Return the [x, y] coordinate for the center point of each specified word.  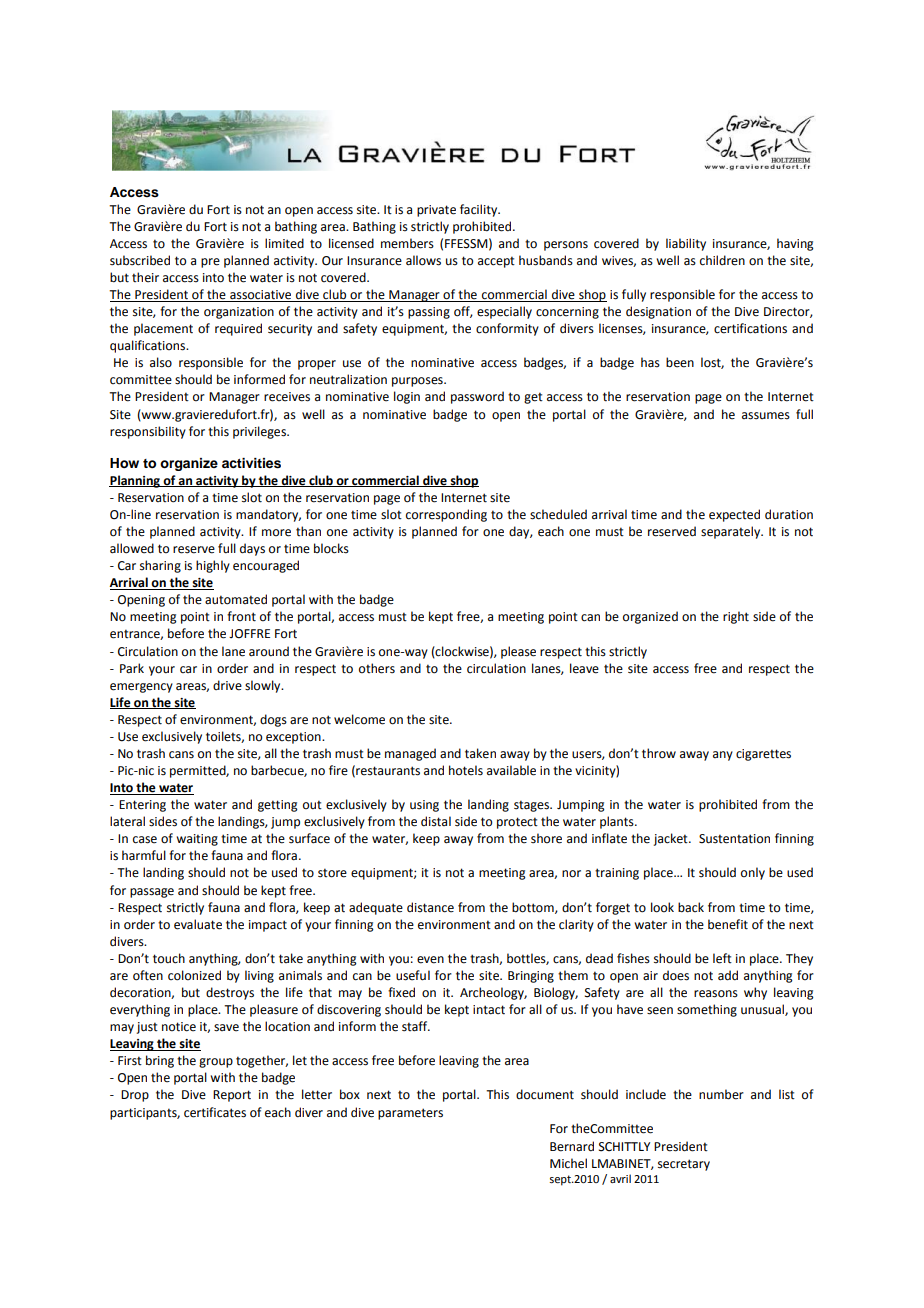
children [722, 260]
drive [227, 685]
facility [480, 210]
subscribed [140, 260]
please [518, 652]
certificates [215, 1112]
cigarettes [763, 755]
